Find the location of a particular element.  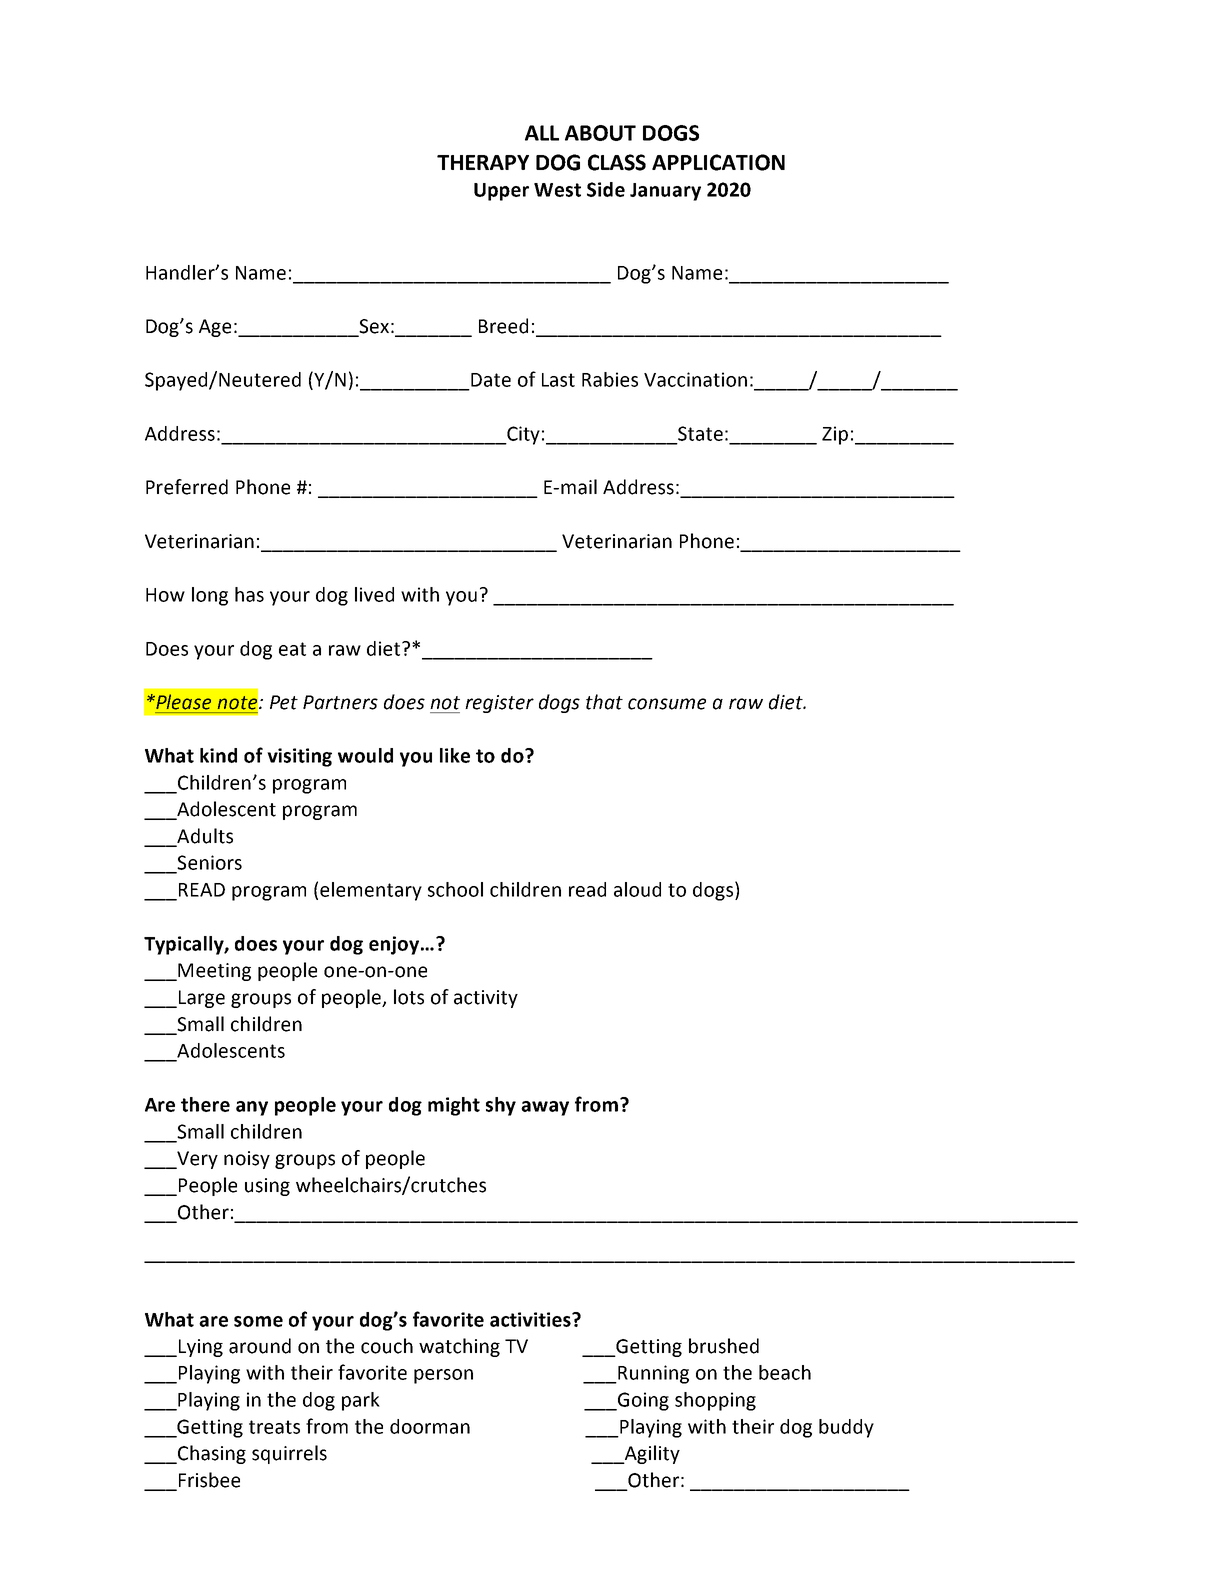

around is located at coordinates (260, 1346).
